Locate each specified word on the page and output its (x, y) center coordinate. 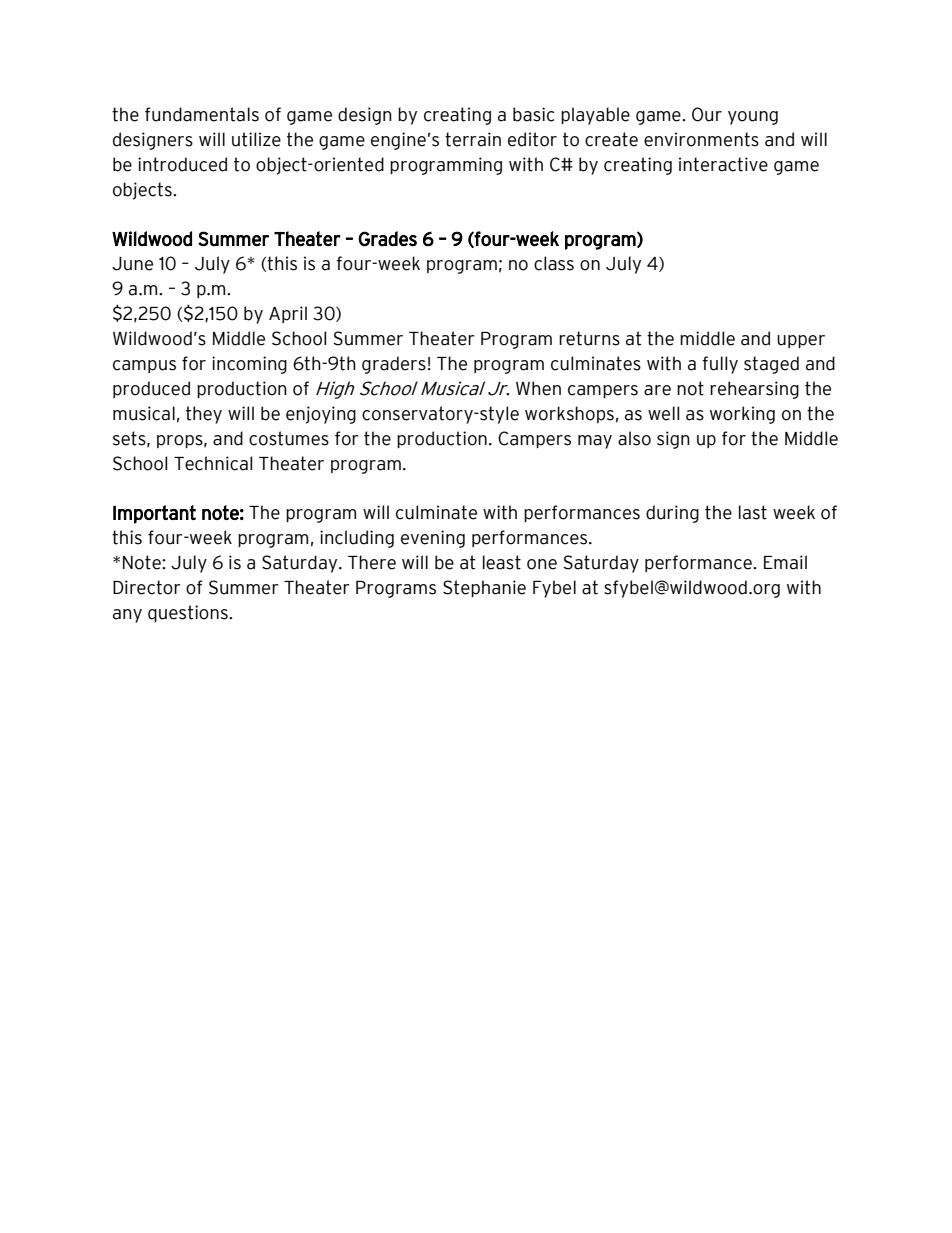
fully (720, 365)
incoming (249, 365)
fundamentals (202, 114)
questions (189, 613)
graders (394, 365)
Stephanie (484, 588)
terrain (473, 139)
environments (701, 139)
